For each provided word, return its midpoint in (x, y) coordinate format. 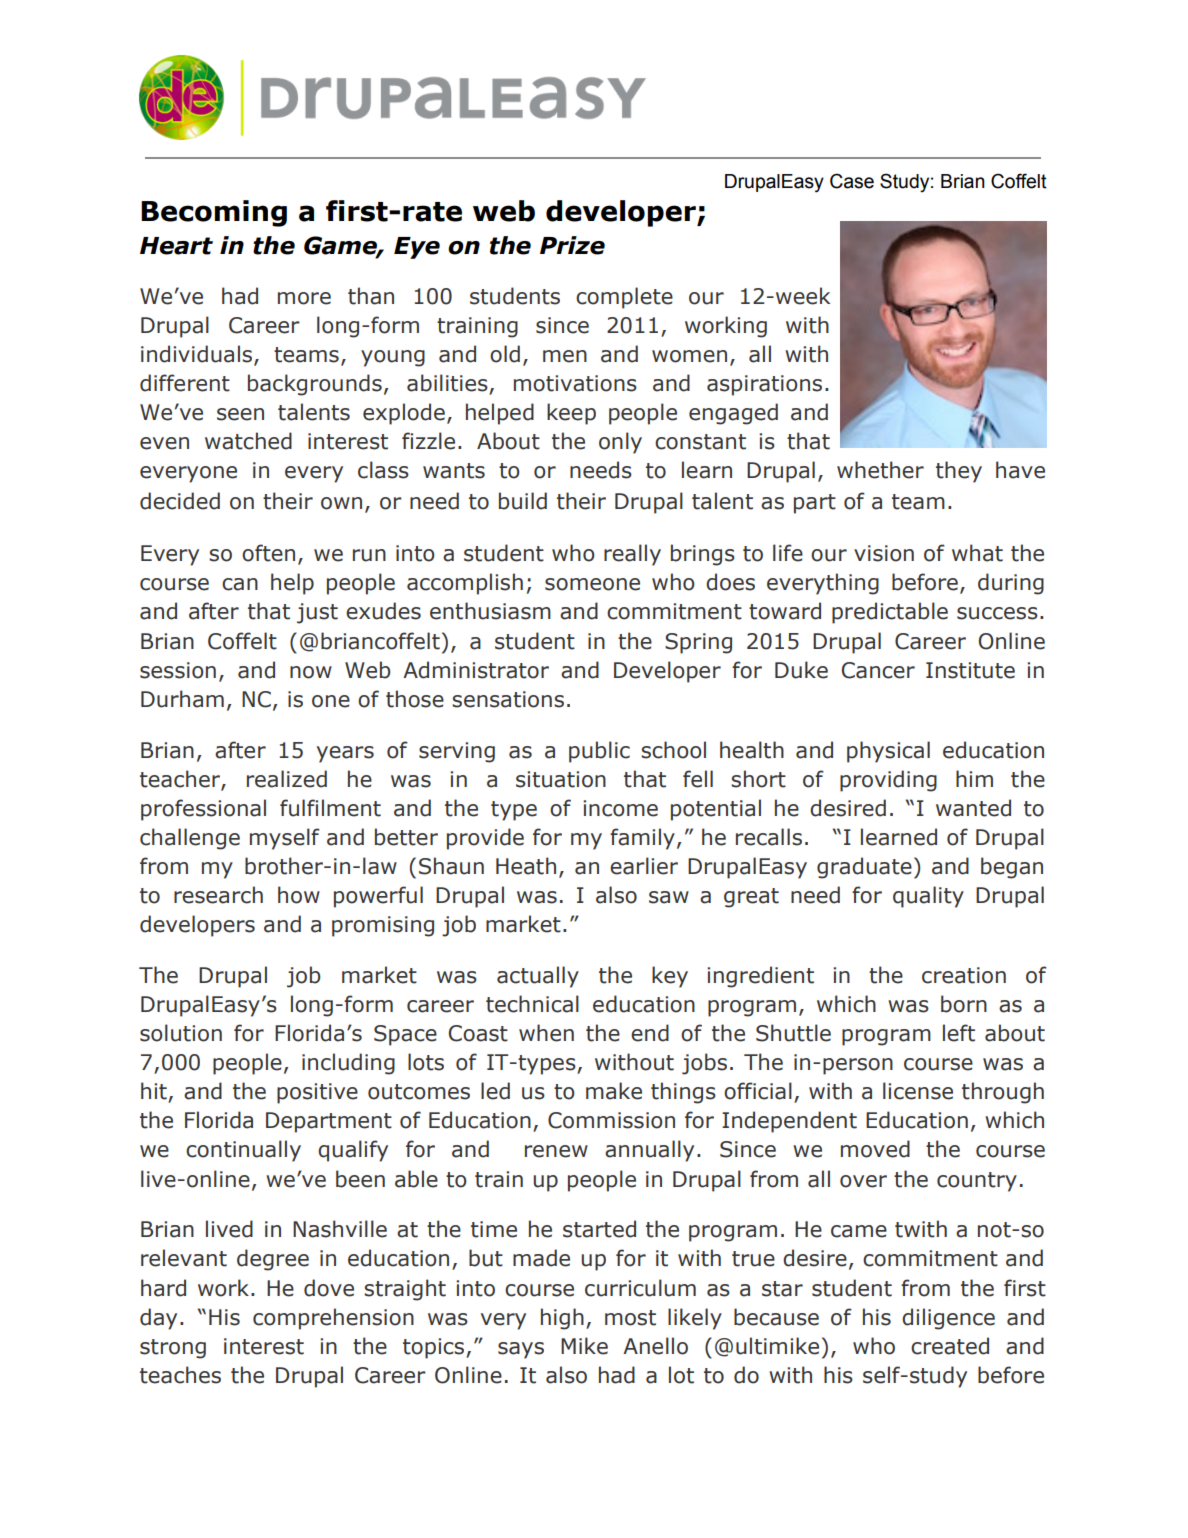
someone (592, 584)
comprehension (333, 1319)
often (268, 553)
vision (884, 553)
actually (538, 977)
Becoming (214, 213)
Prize (572, 245)
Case (852, 181)
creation (964, 975)
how (299, 895)
